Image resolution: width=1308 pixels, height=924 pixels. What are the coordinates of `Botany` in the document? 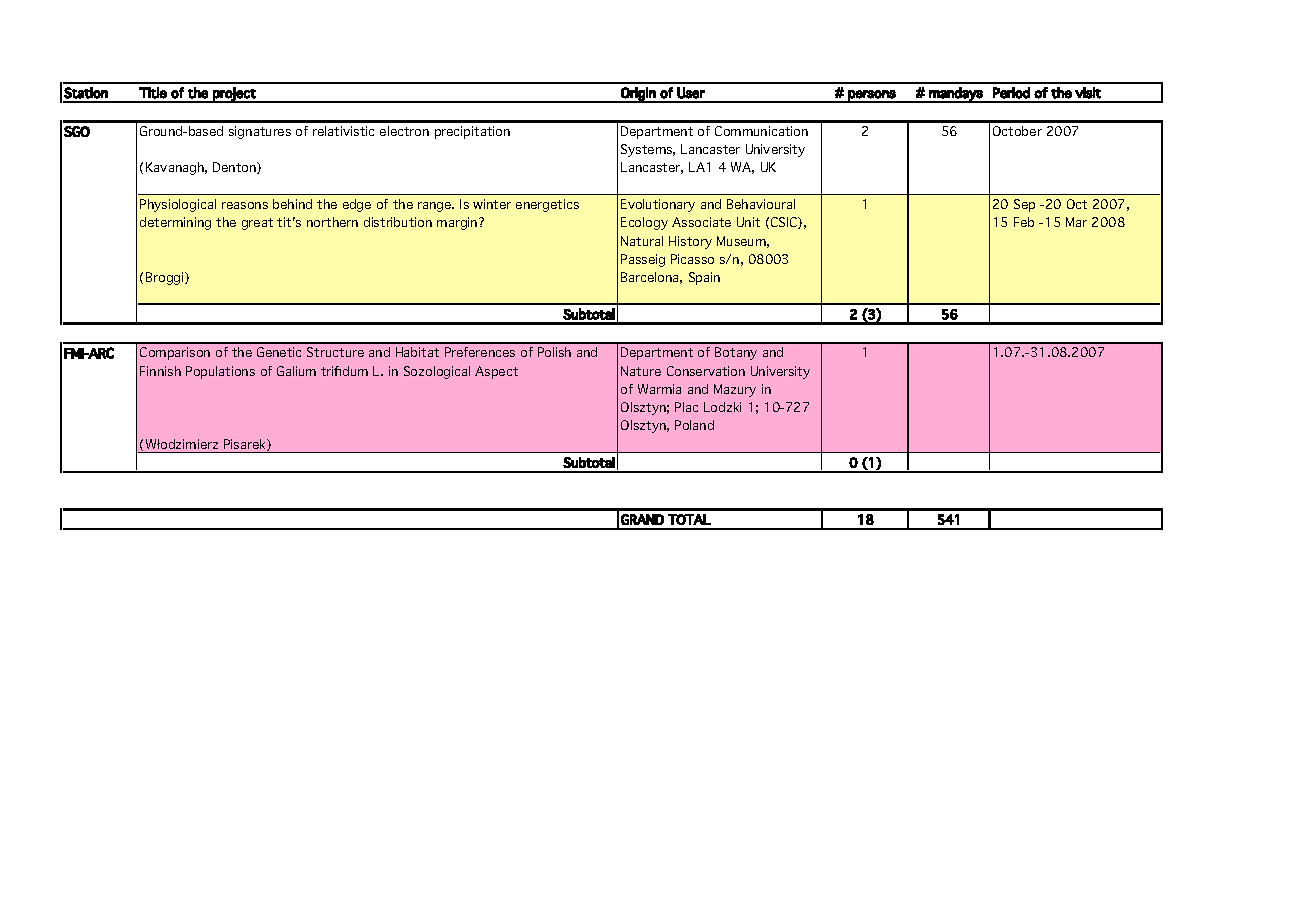 It's located at (736, 353).
